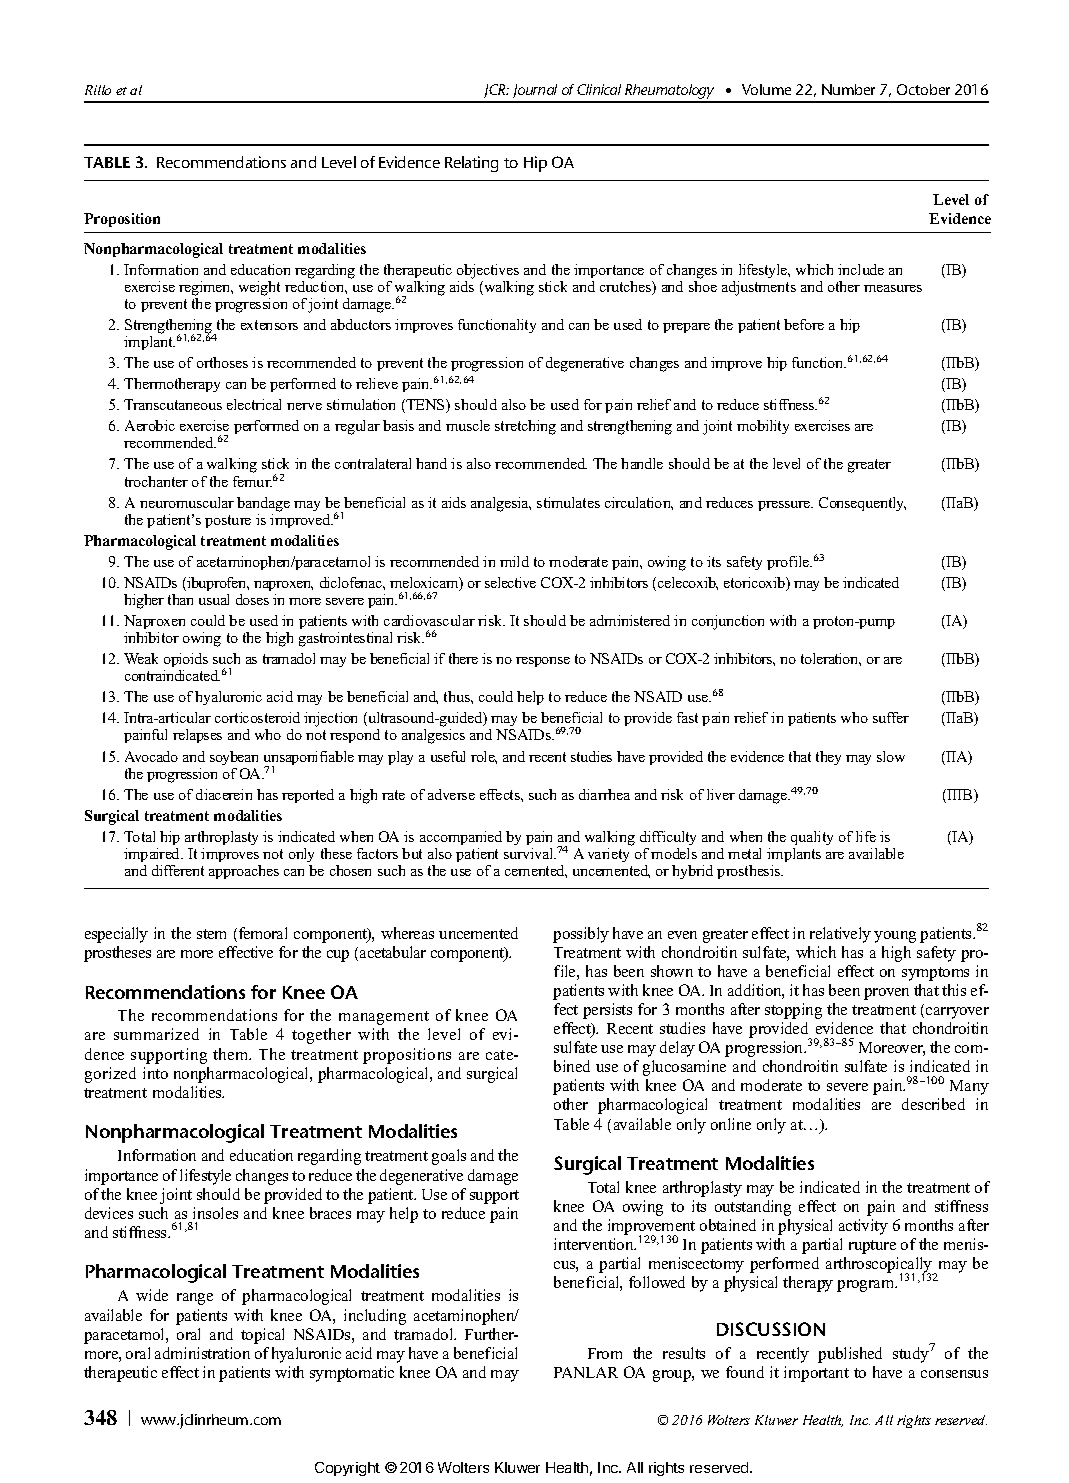 The width and height of the screenshot is (1069, 1483). Describe the element at coordinates (232, 1054) in the screenshot. I see `them` at that location.
